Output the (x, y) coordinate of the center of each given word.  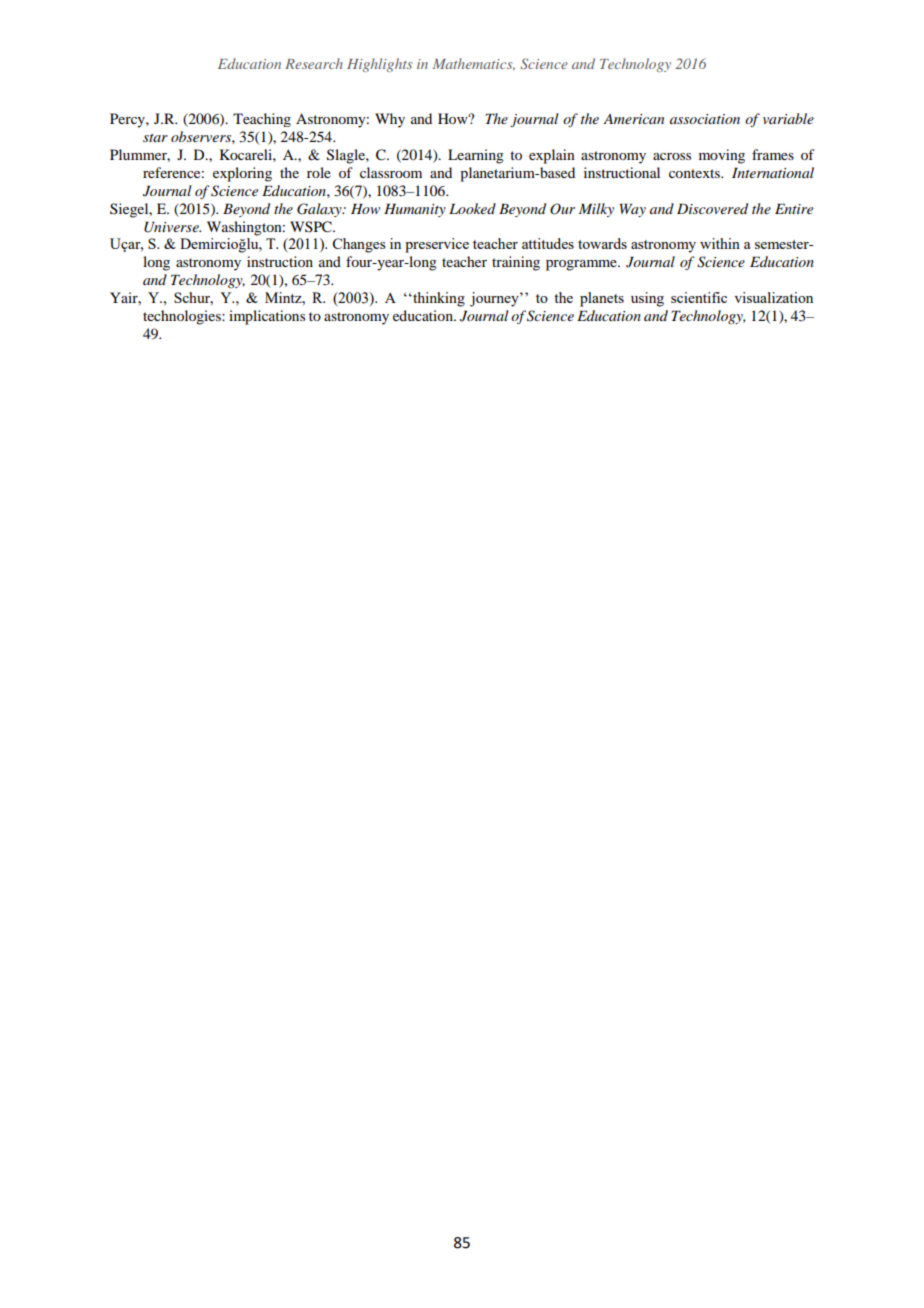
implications (267, 317)
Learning (476, 156)
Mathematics (473, 64)
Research (314, 63)
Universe (172, 227)
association (705, 119)
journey (495, 299)
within (720, 243)
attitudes (548, 243)
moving (722, 156)
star (155, 138)
